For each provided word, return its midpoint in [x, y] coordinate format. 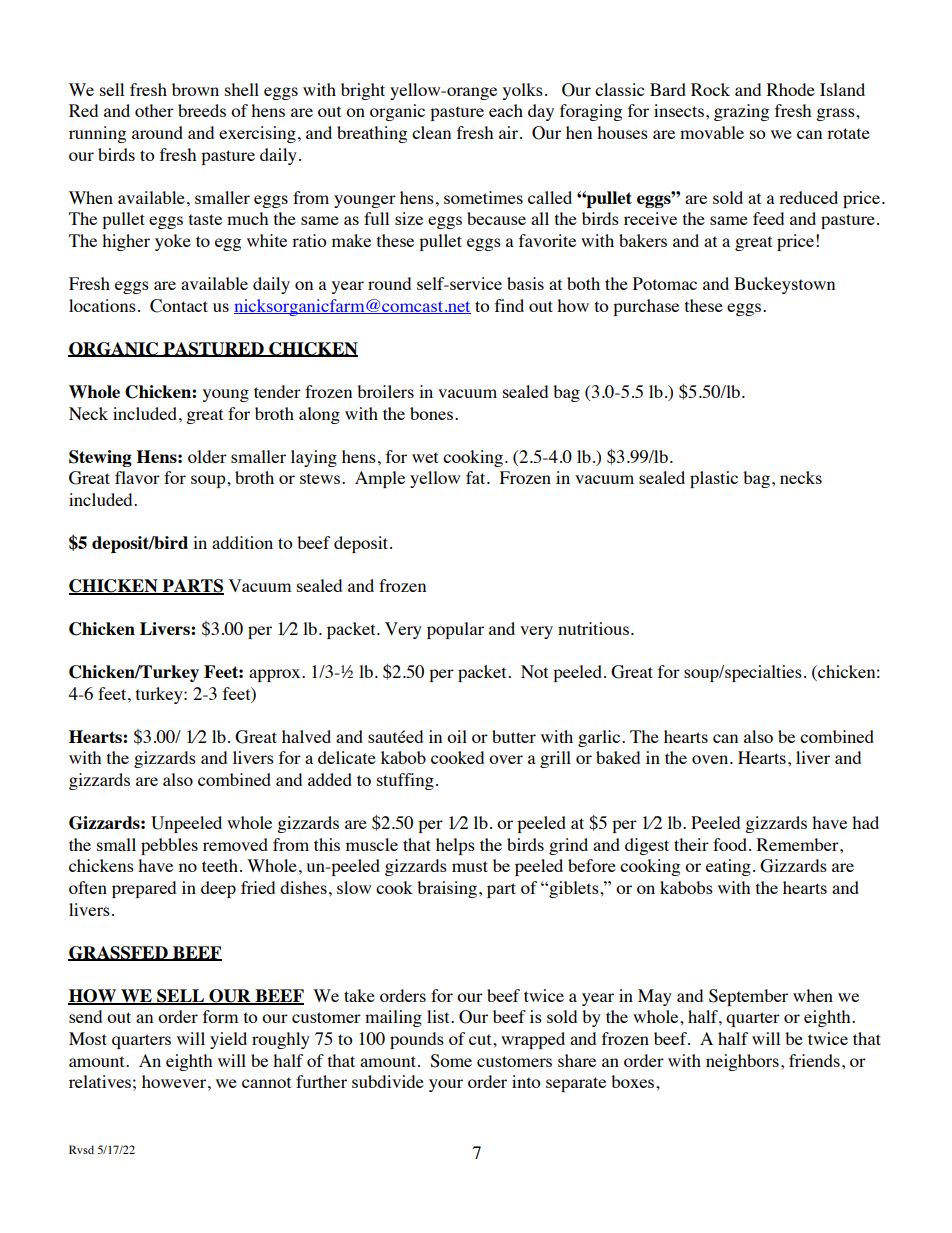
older [207, 456]
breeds [202, 110]
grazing [741, 112]
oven [711, 759]
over [506, 759]
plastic [714, 479]
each [506, 110]
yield [228, 1040]
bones [433, 413]
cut [481, 1039]
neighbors [742, 1062]
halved [306, 736]
